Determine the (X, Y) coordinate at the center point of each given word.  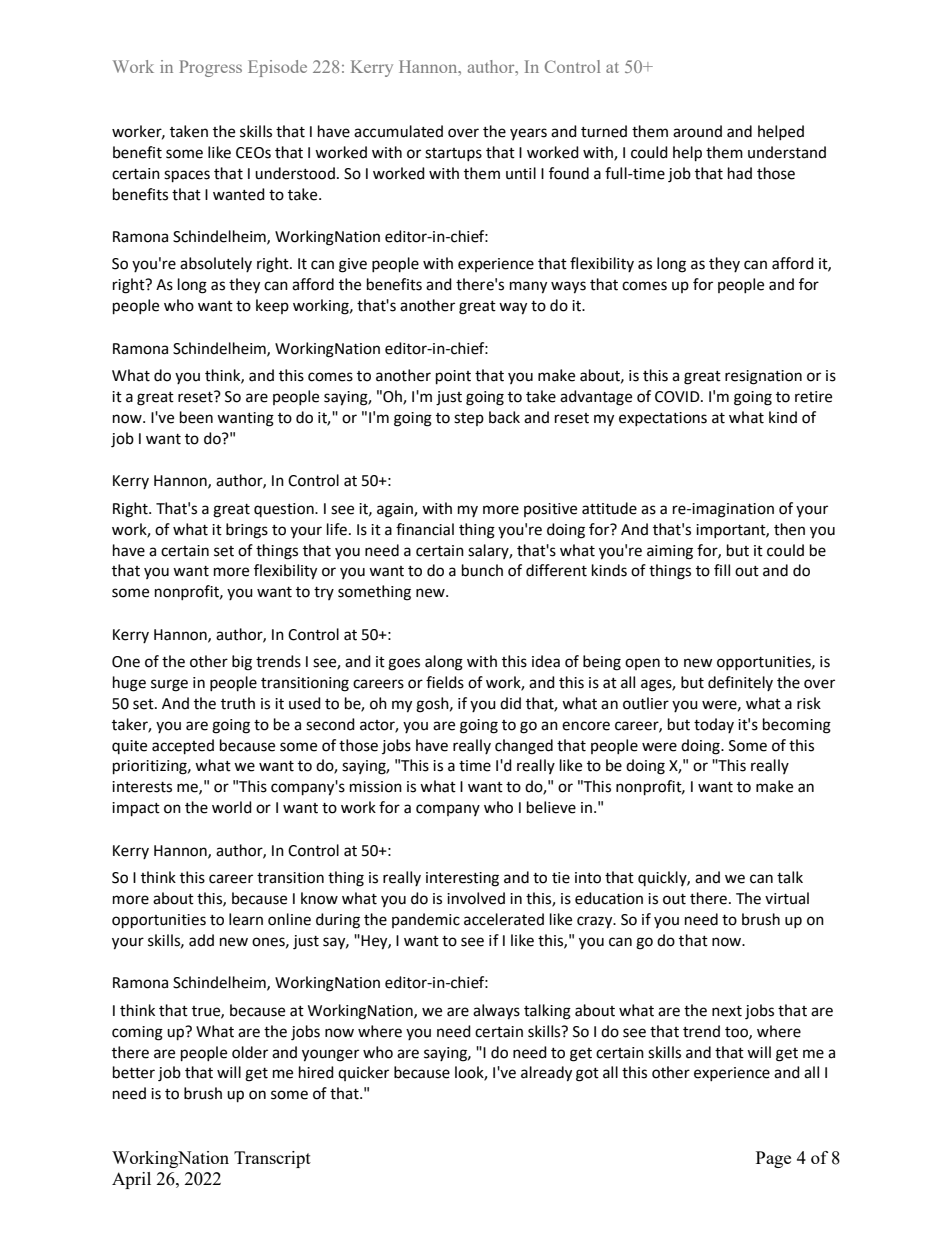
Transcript (272, 1159)
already (546, 1074)
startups (453, 154)
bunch (482, 570)
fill (722, 570)
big (242, 663)
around (697, 131)
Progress (210, 68)
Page (773, 1159)
